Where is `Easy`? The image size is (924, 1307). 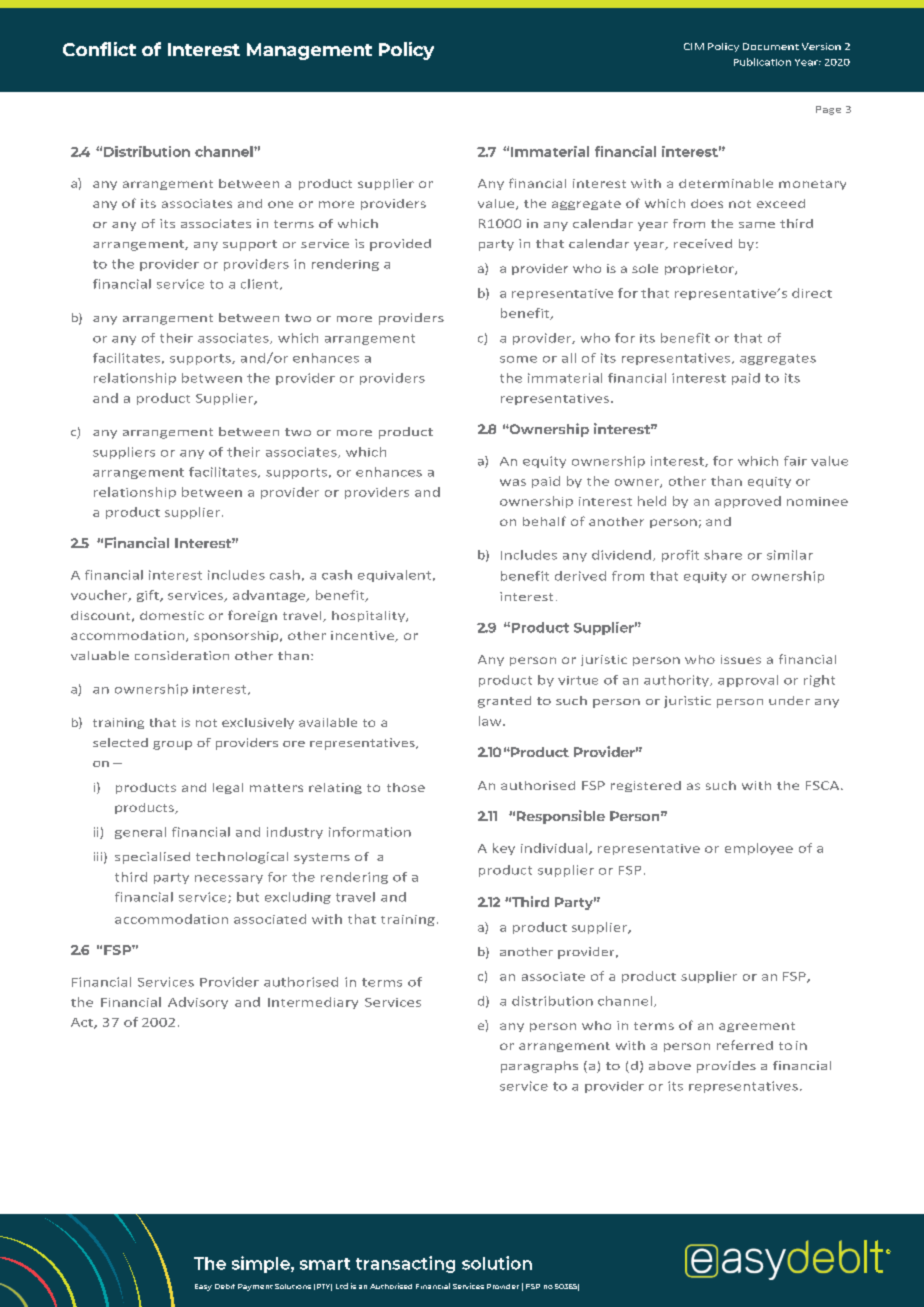 Easy is located at coordinates (203, 1287).
